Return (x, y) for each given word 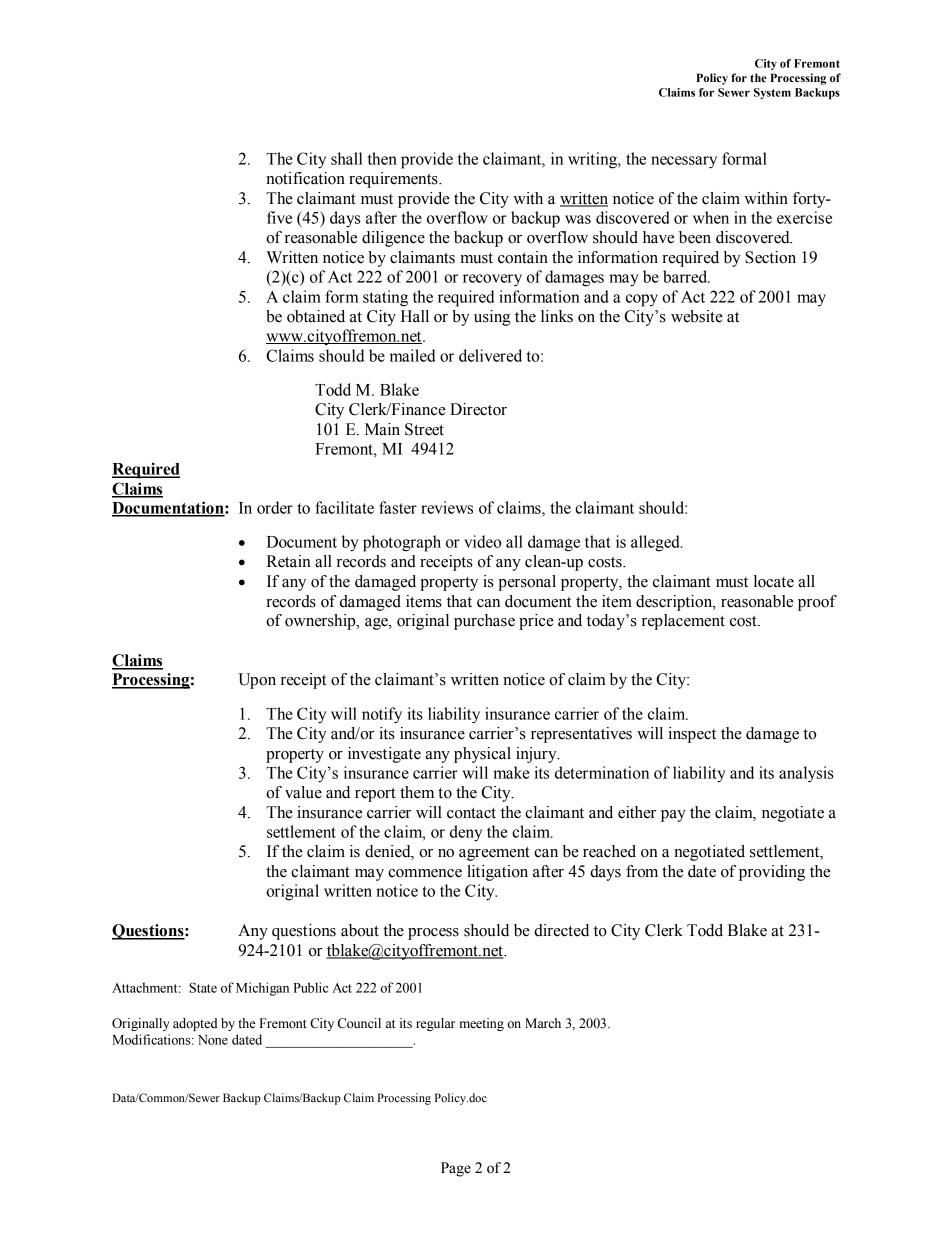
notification (305, 178)
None (213, 1040)
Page (456, 1169)
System (772, 93)
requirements (394, 180)
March (543, 1023)
